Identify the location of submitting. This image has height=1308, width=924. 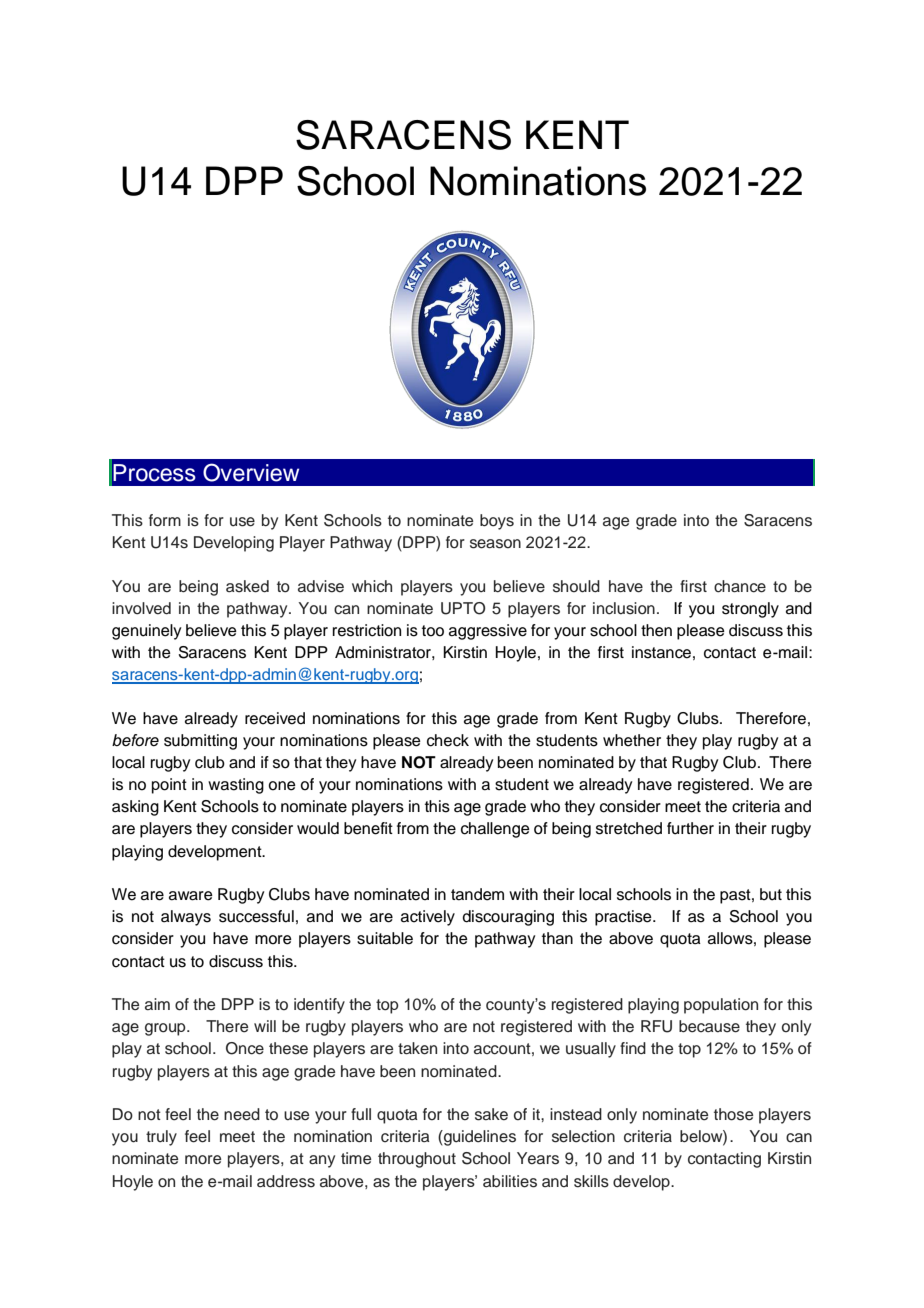
(200, 742).
